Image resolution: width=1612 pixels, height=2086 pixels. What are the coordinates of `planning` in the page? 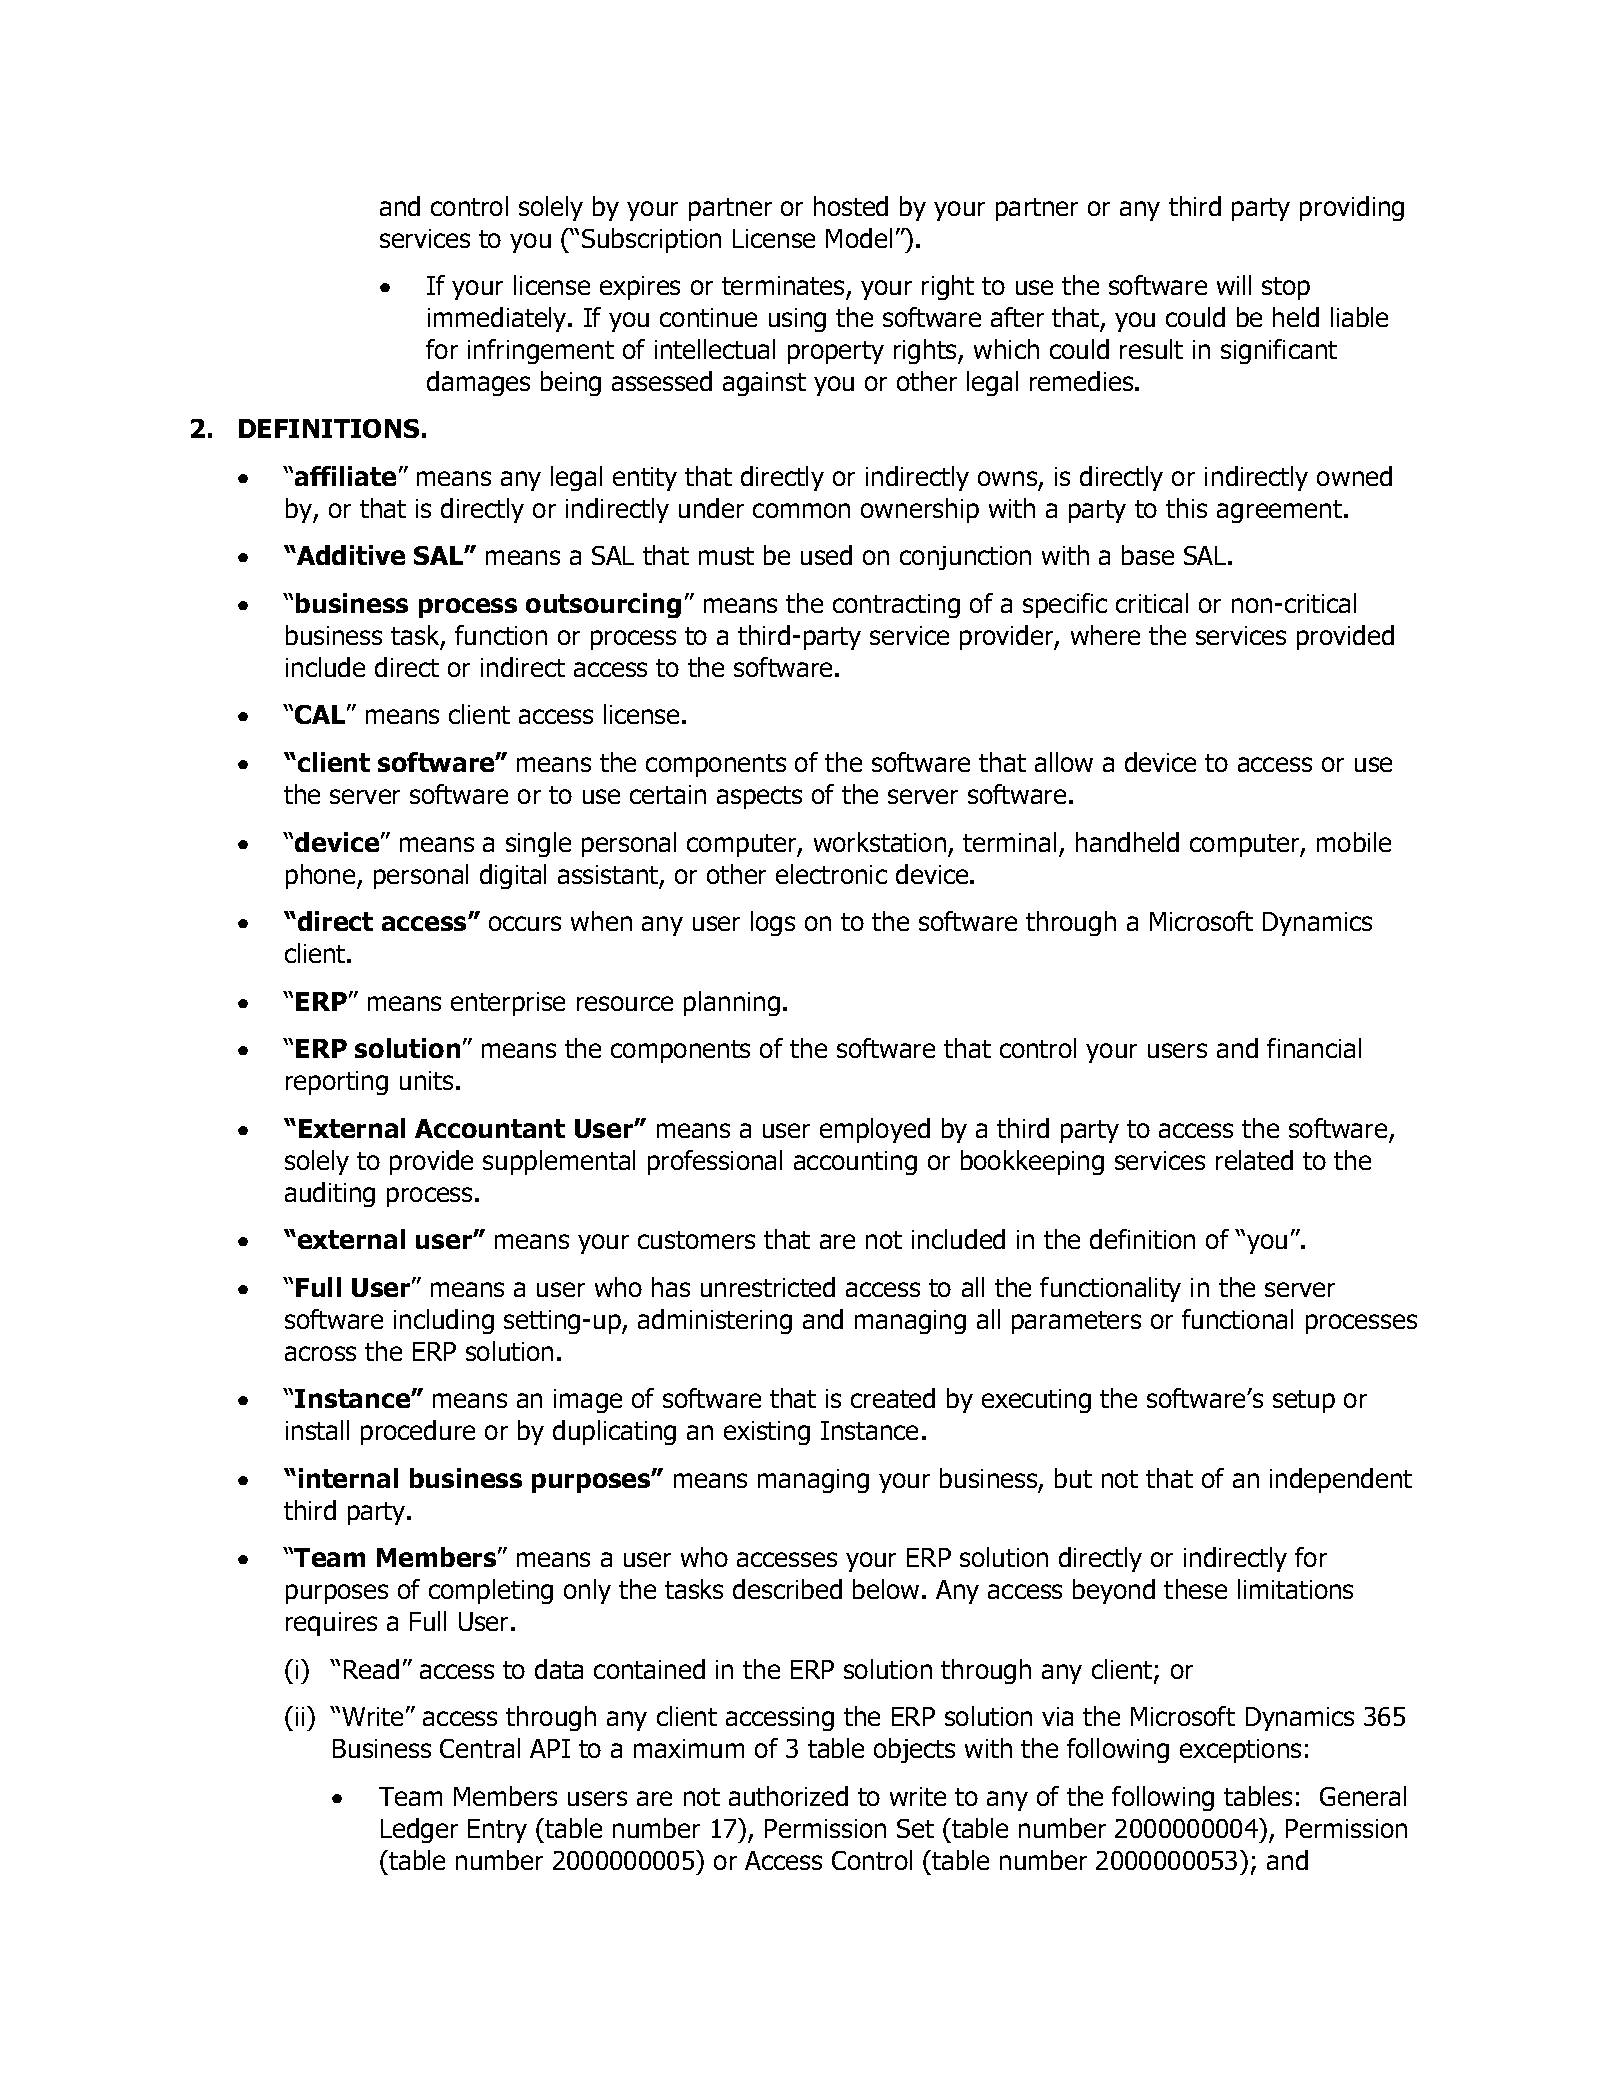 It's located at (732, 1003).
